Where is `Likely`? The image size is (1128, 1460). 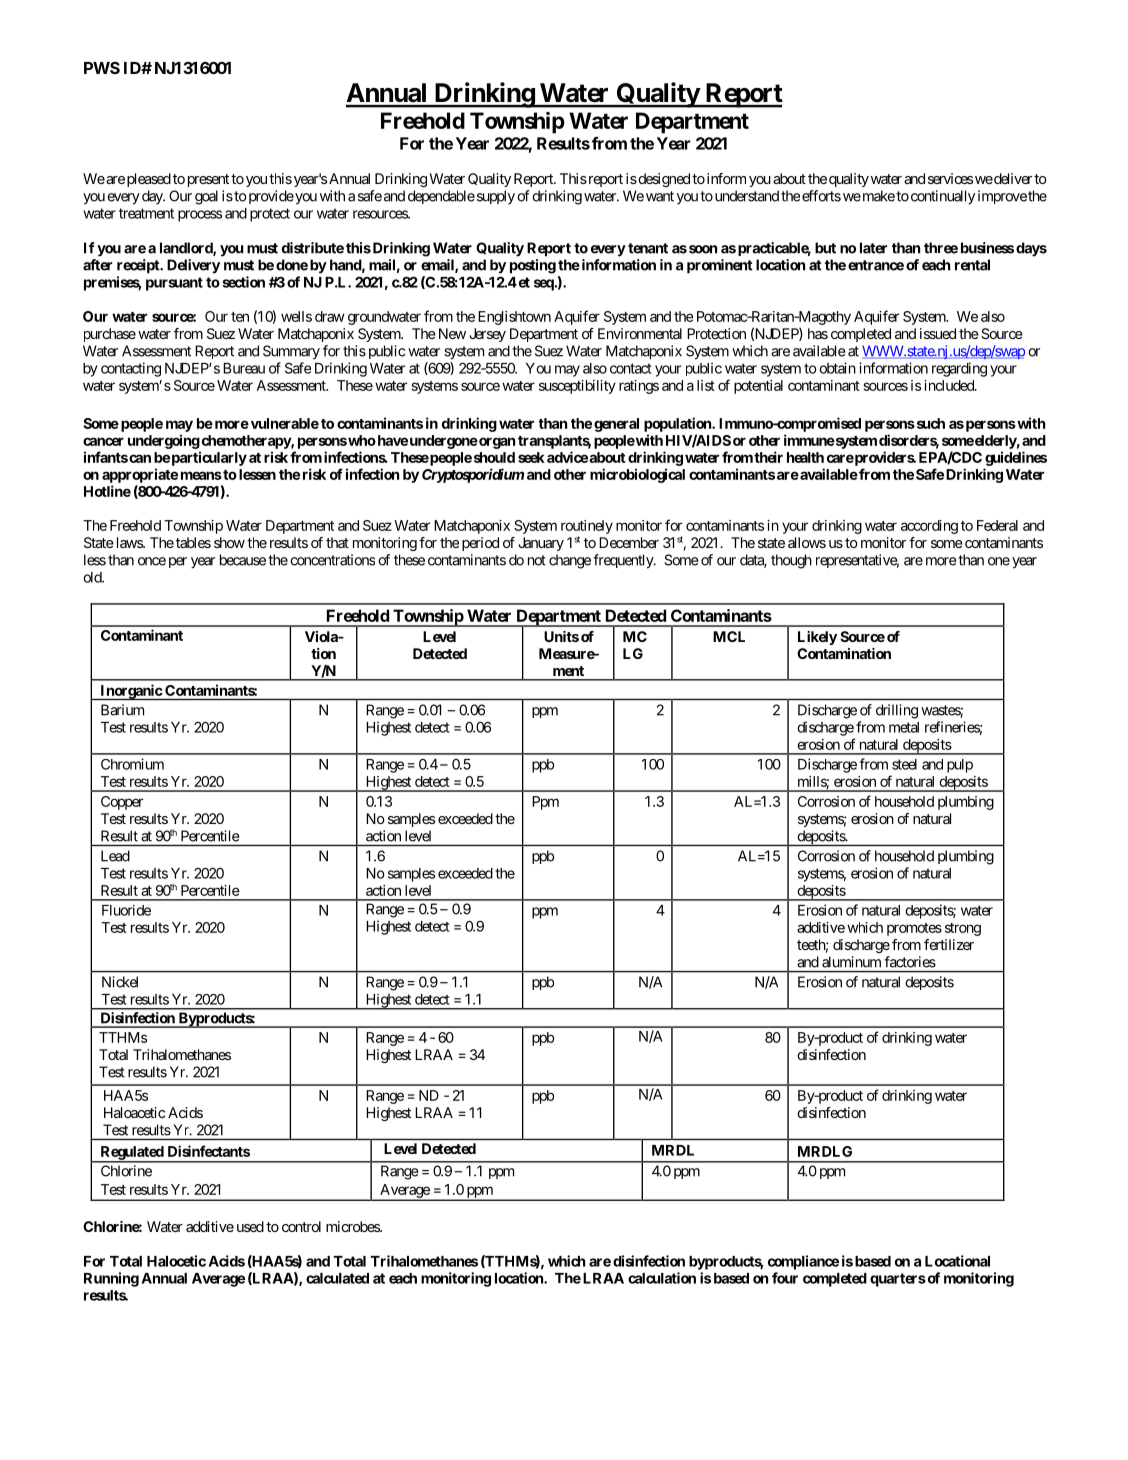
Likely is located at coordinates (817, 638).
